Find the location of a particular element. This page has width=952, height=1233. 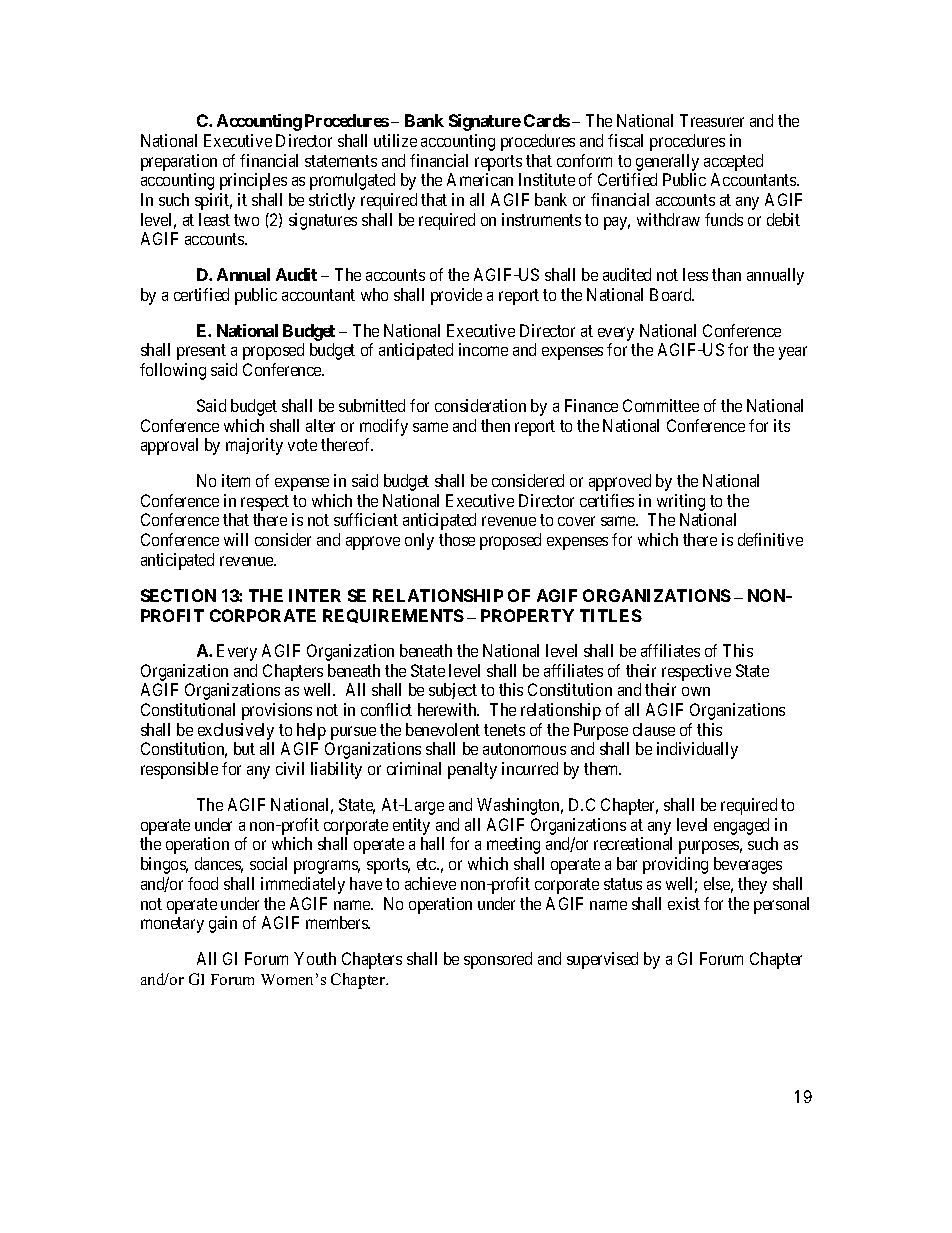

principles is located at coordinates (253, 181).
